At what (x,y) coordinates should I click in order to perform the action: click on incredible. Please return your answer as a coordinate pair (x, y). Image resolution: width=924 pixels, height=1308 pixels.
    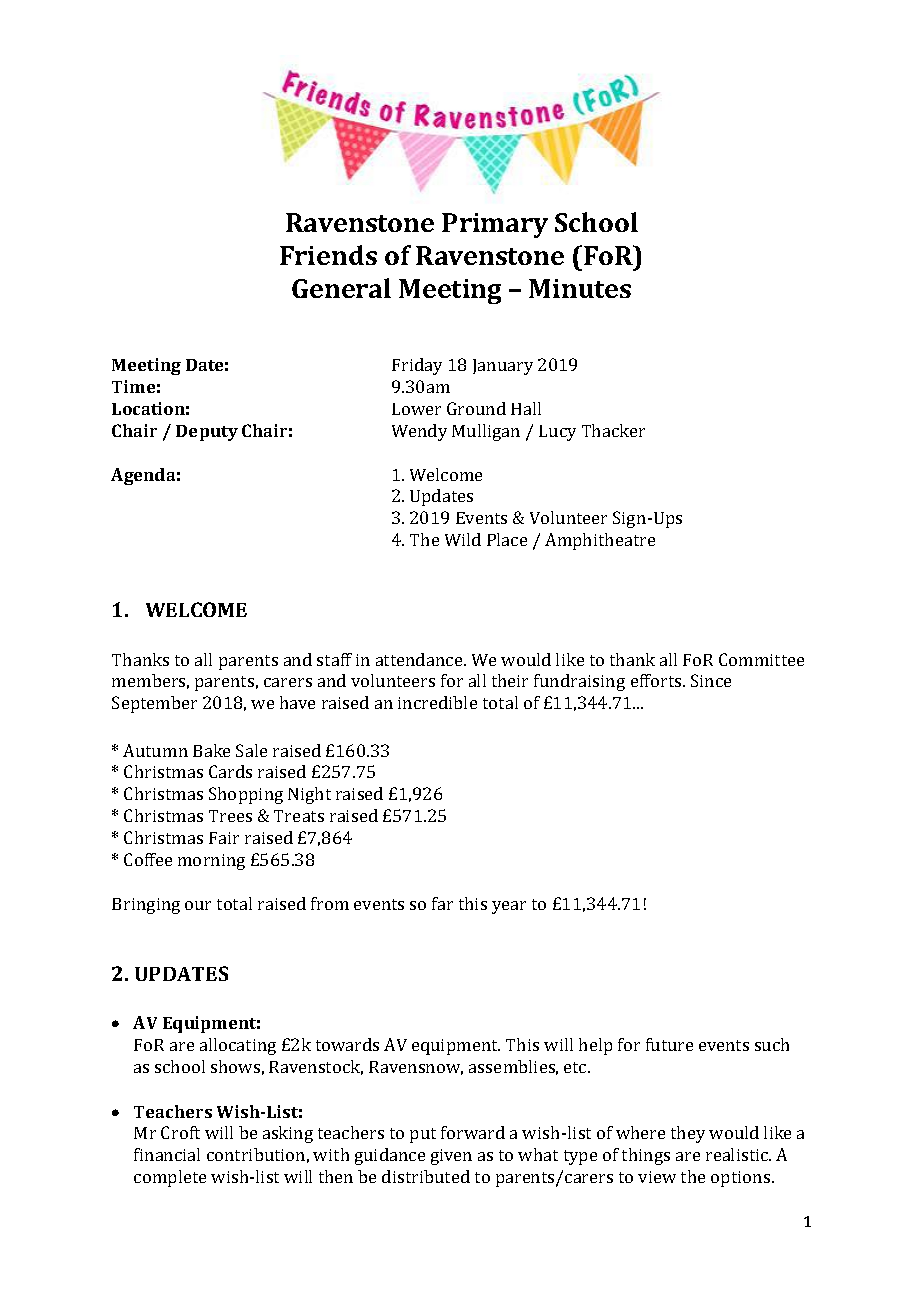
    Looking at the image, I should click on (437, 702).
